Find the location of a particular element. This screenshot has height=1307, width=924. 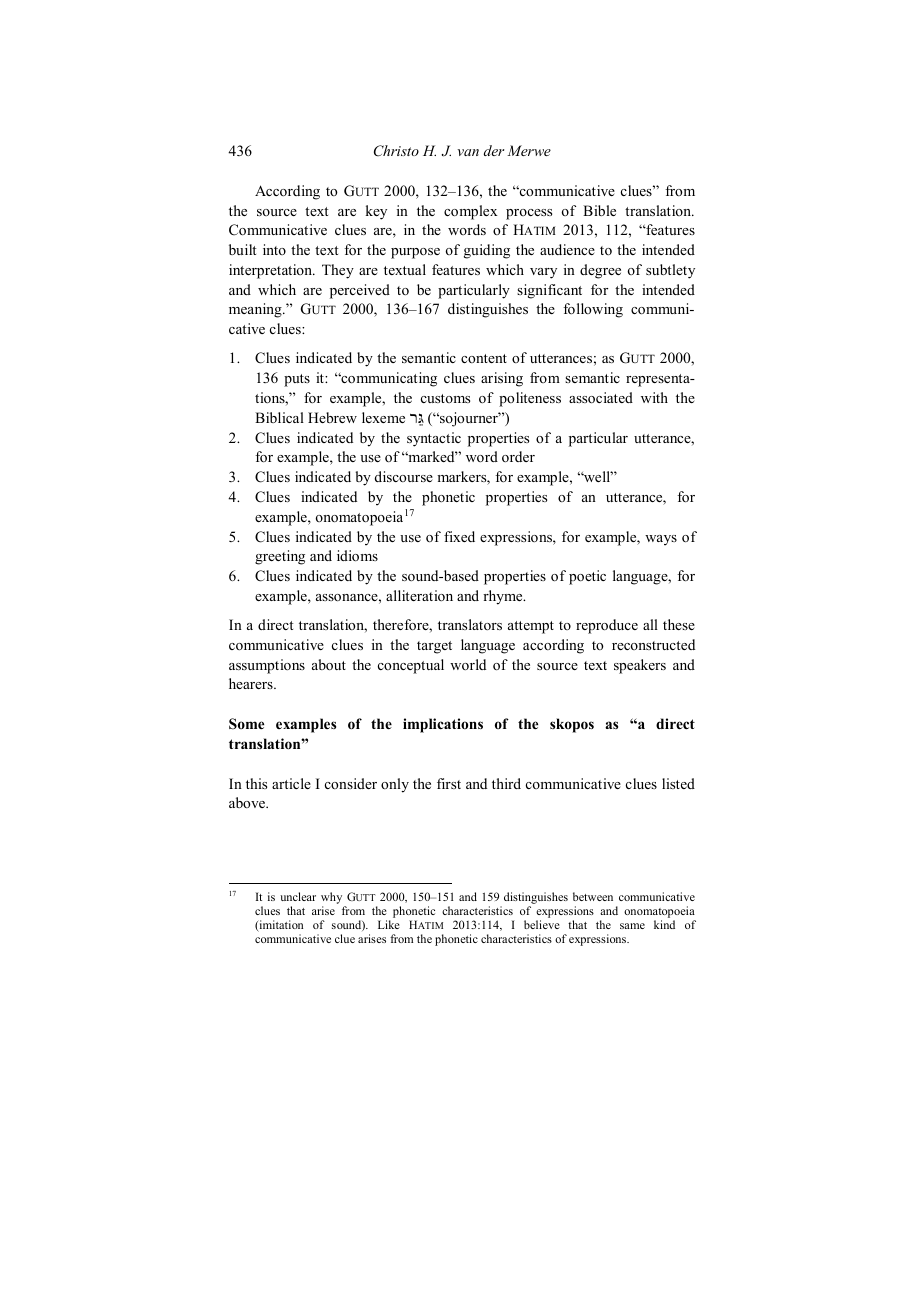

Some is located at coordinates (246, 724).
